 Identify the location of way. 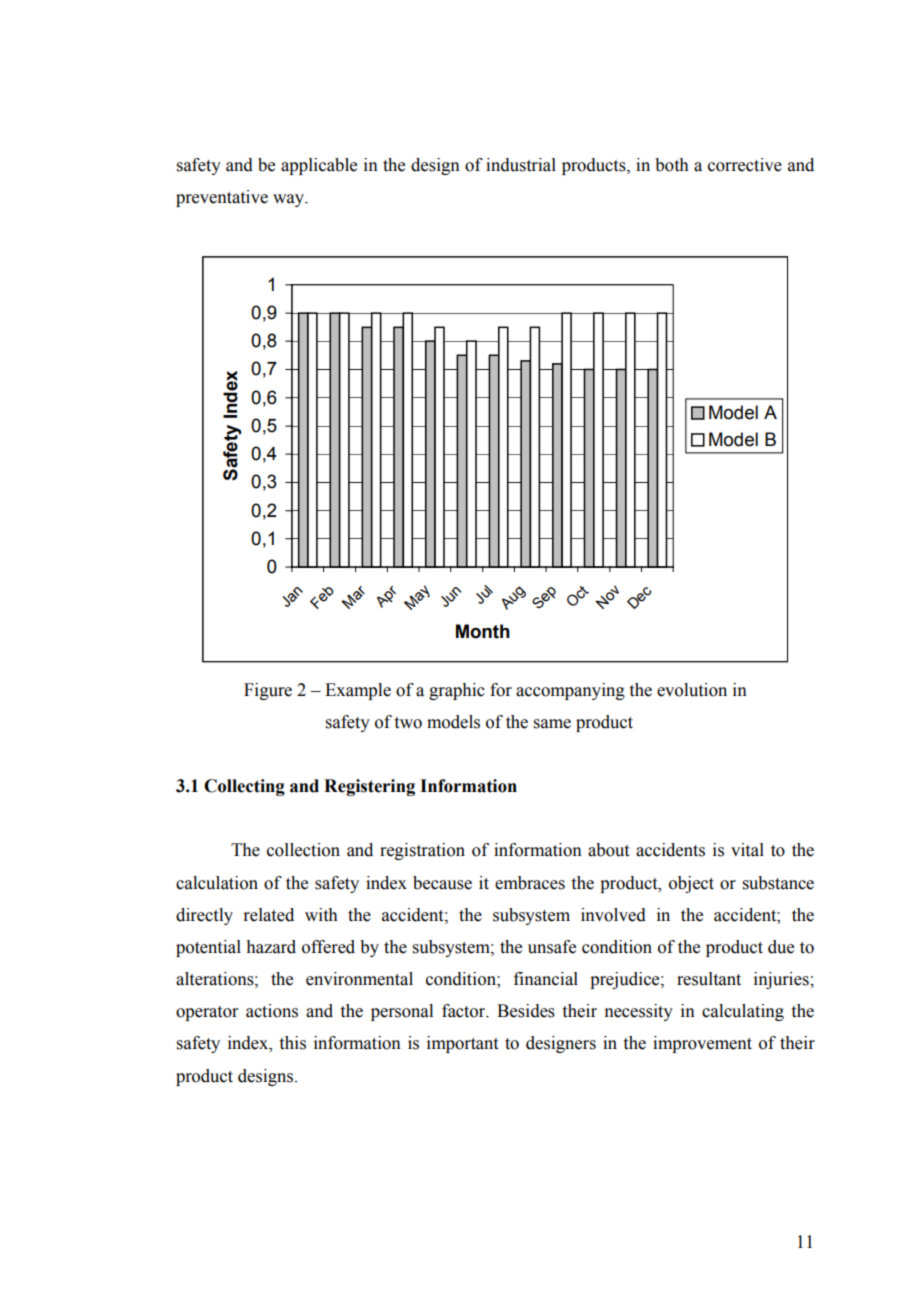
(289, 200).
